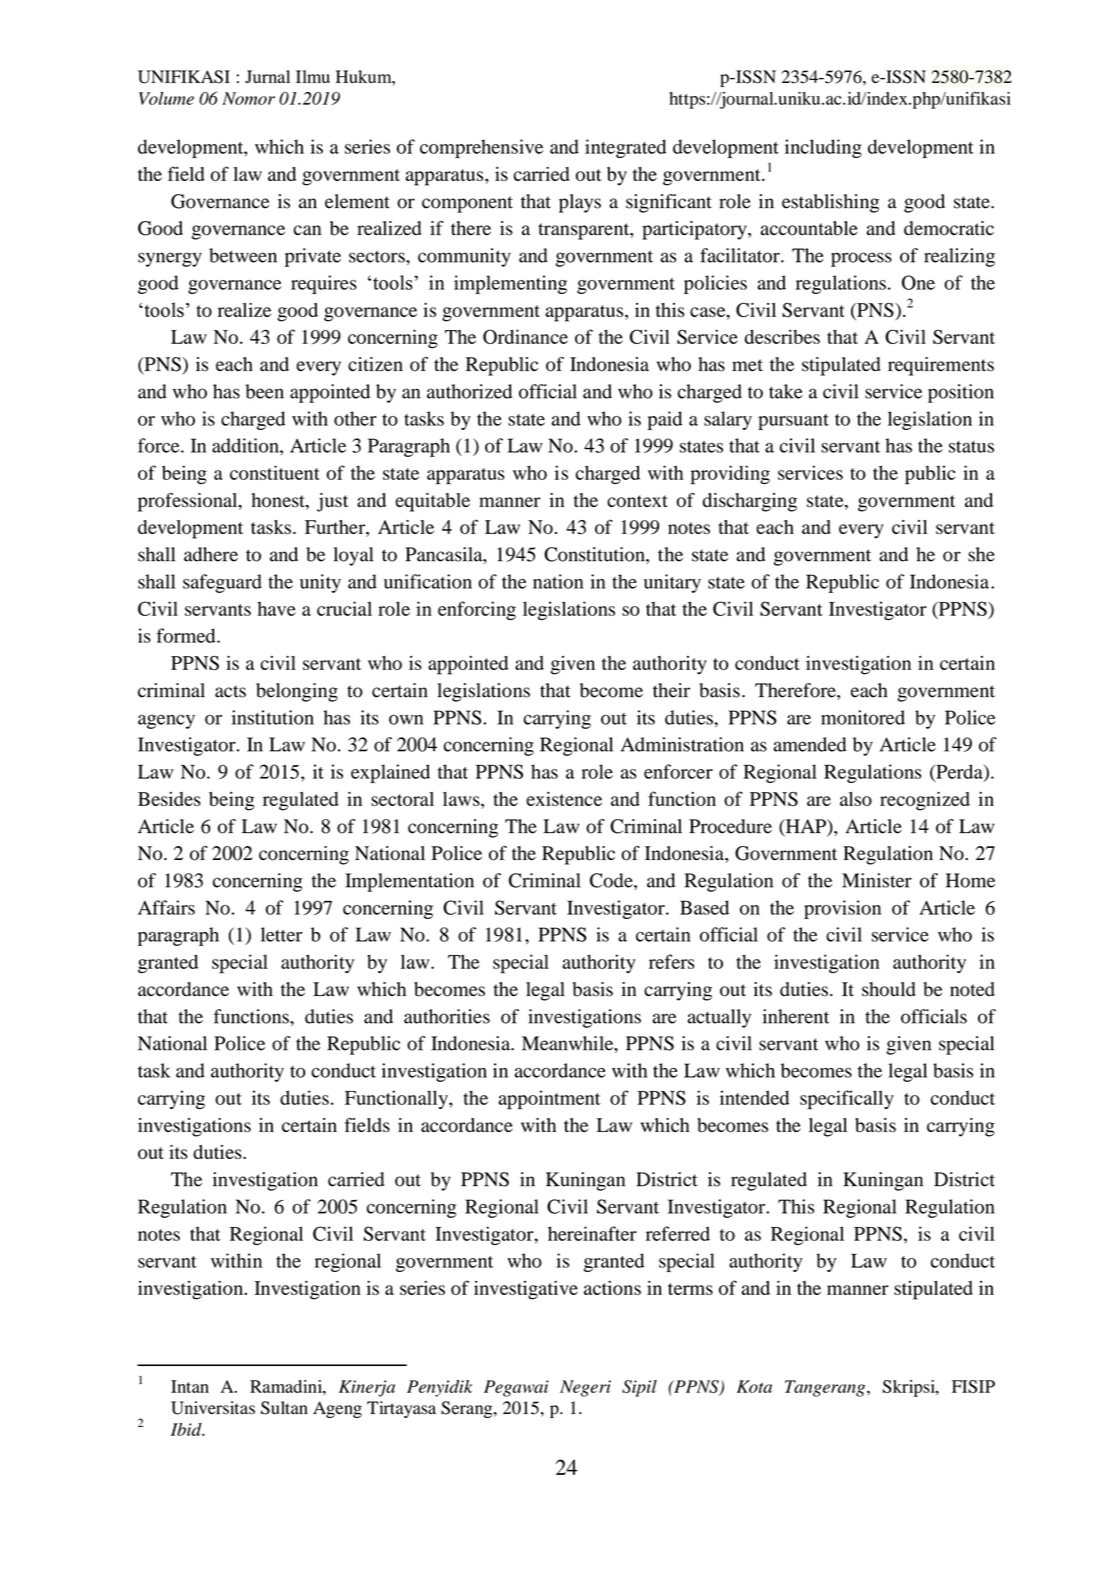 The width and height of the screenshot is (1112, 1572). Describe the element at coordinates (284, 1408) in the screenshot. I see `Sultan` at that location.
